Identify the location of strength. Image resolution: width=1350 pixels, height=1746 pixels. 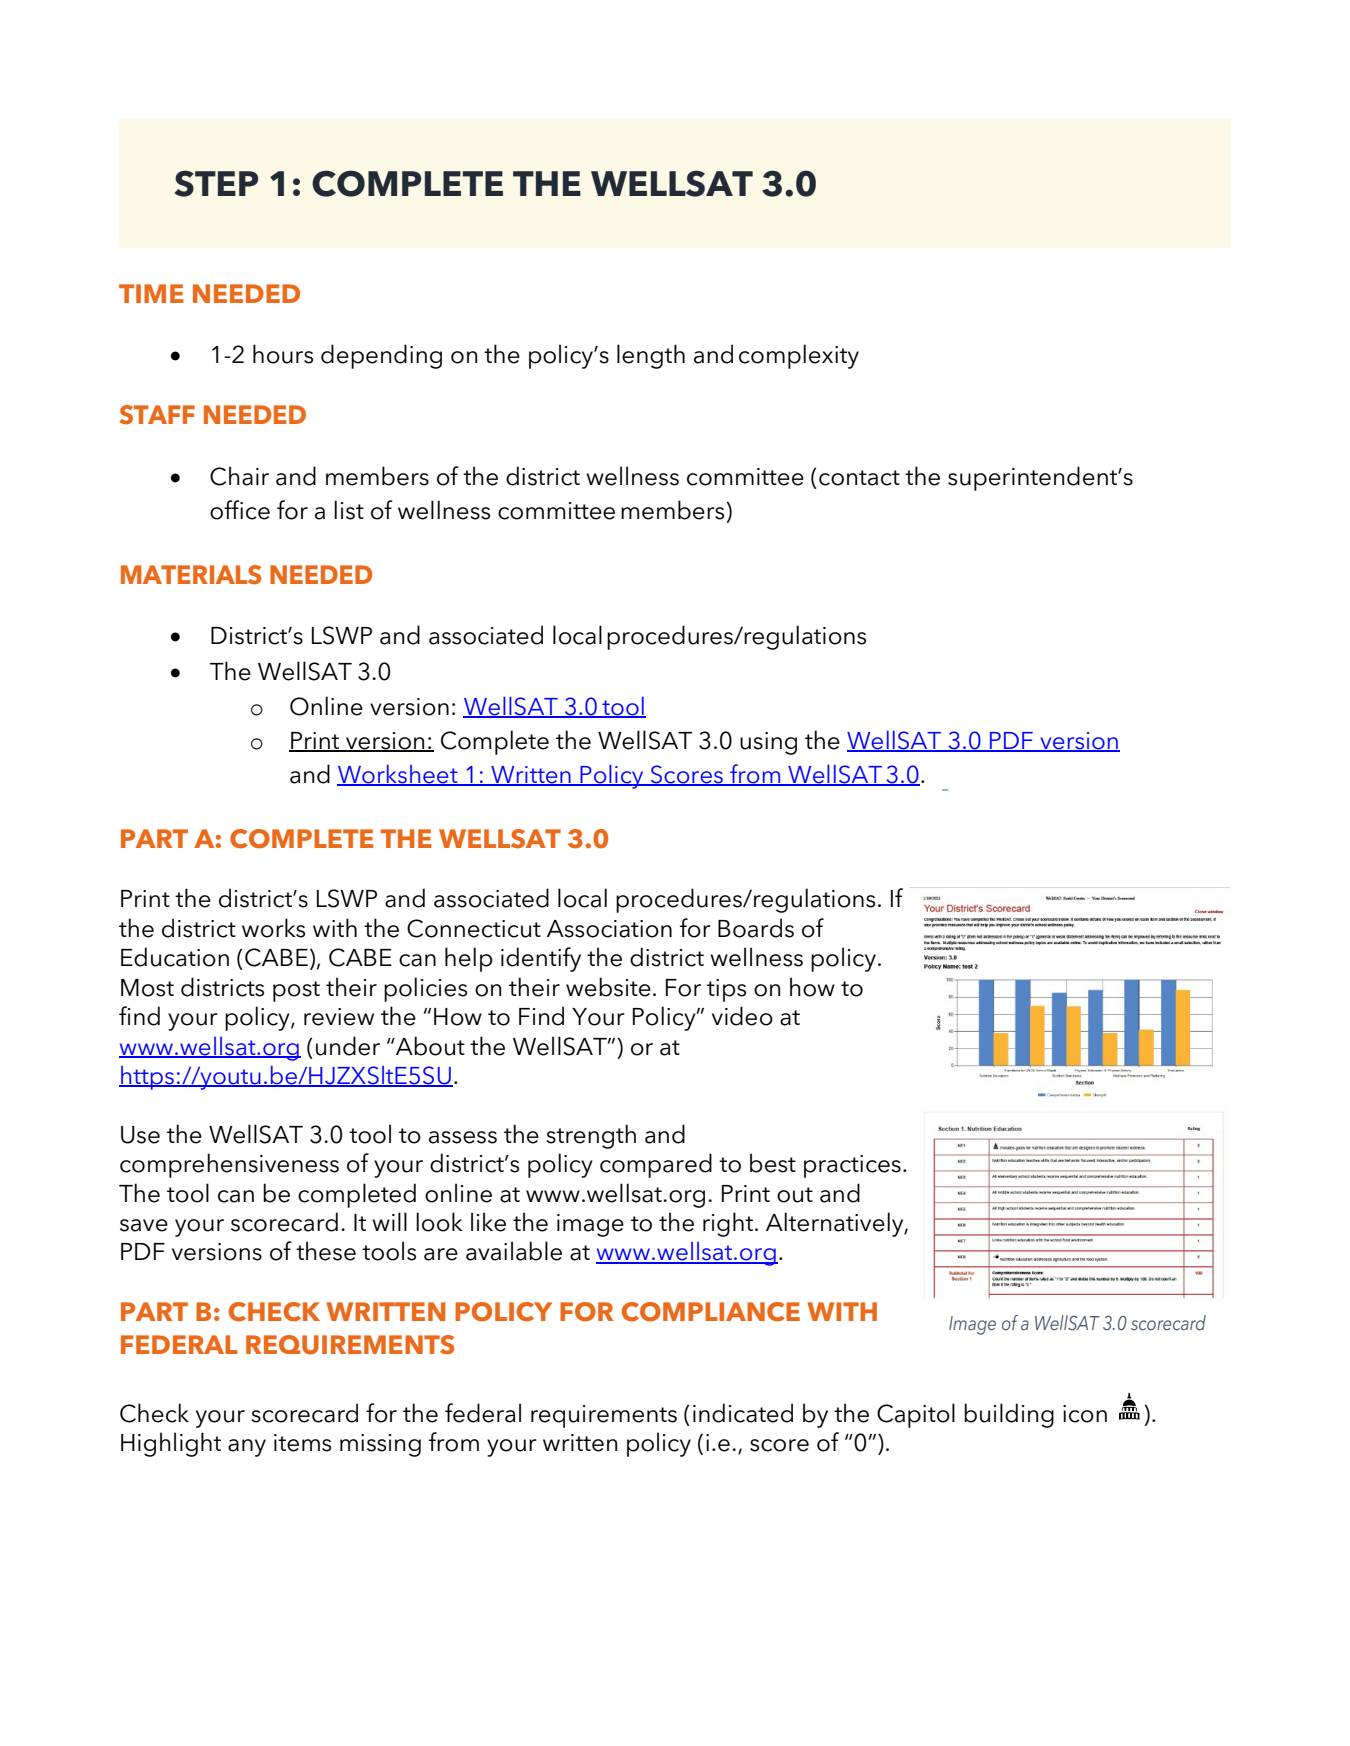
(591, 1136).
